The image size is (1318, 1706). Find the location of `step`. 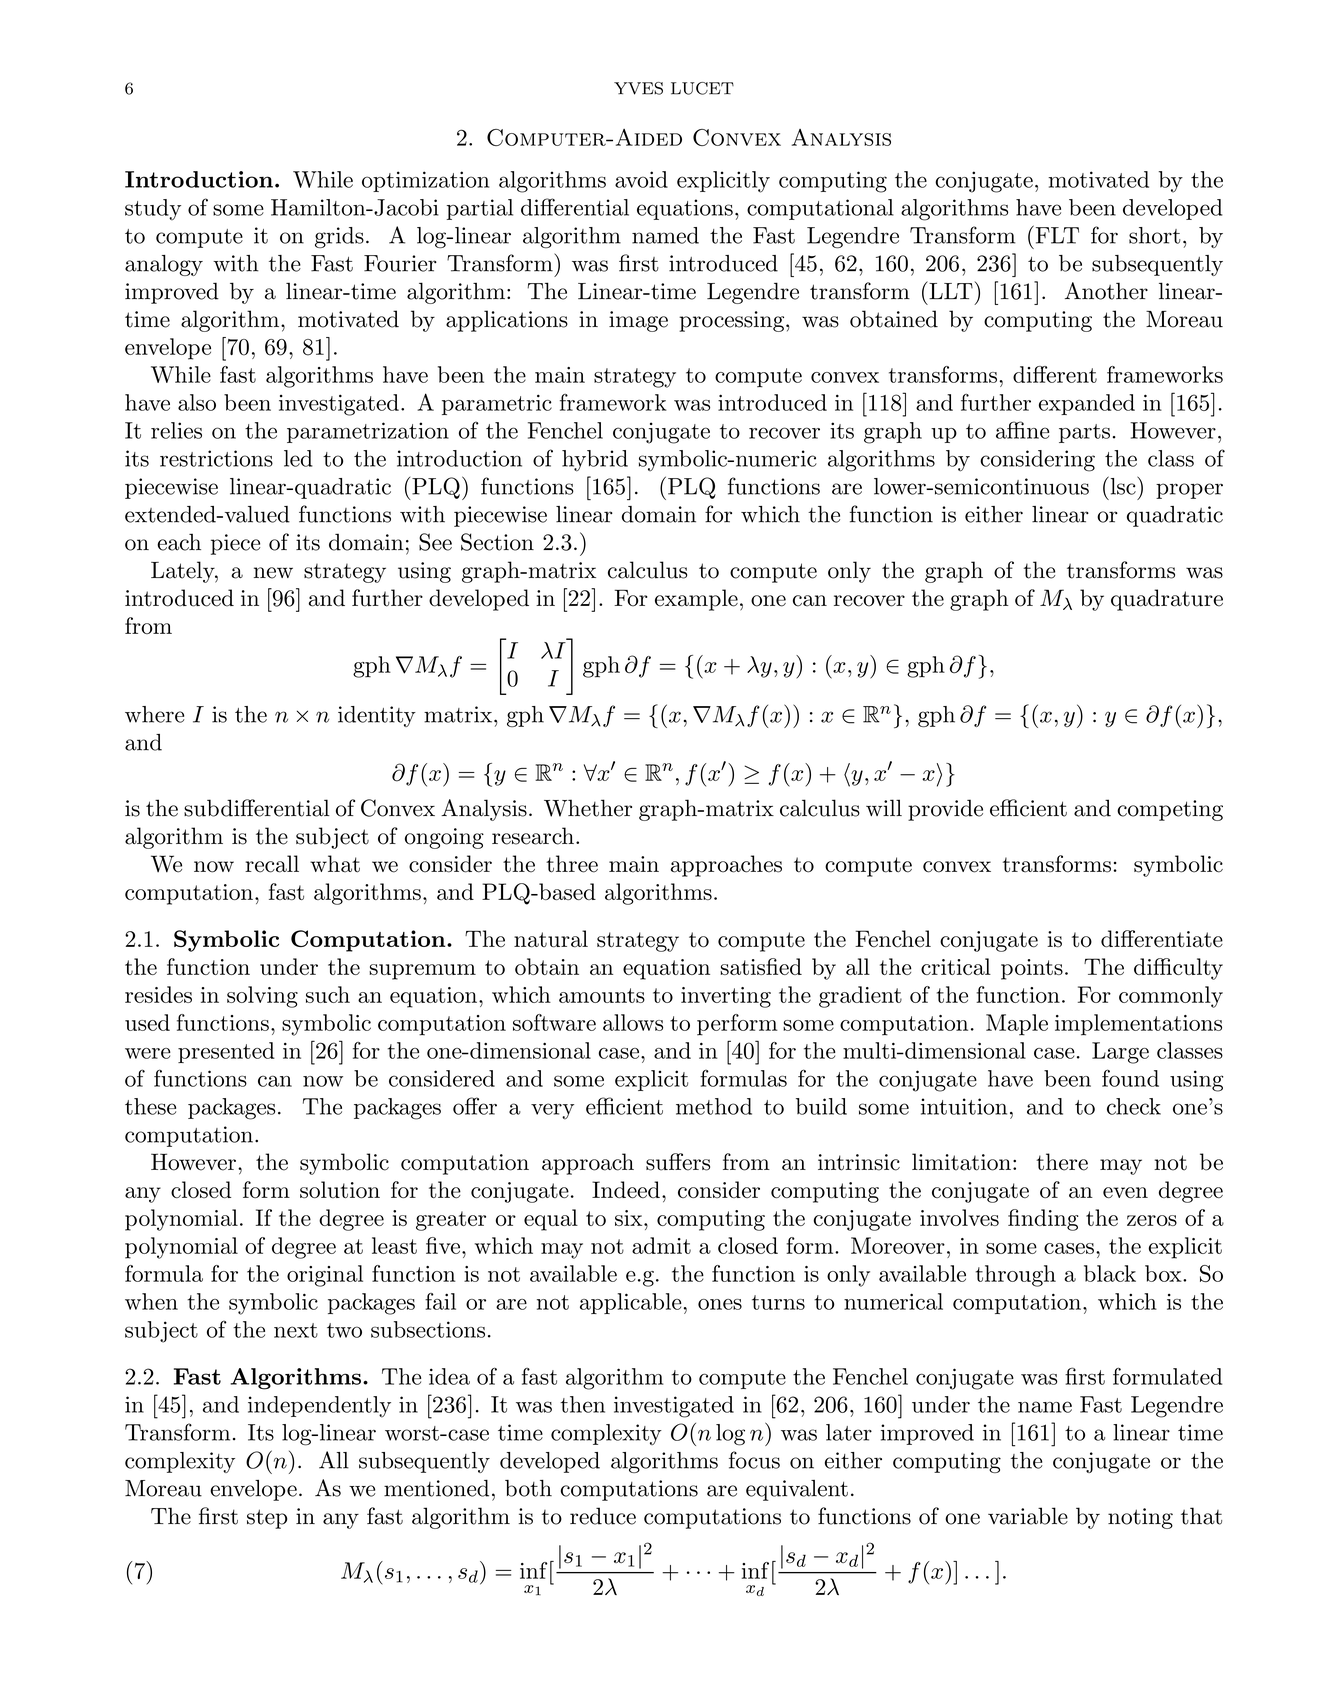

step is located at coordinates (267, 1519).
